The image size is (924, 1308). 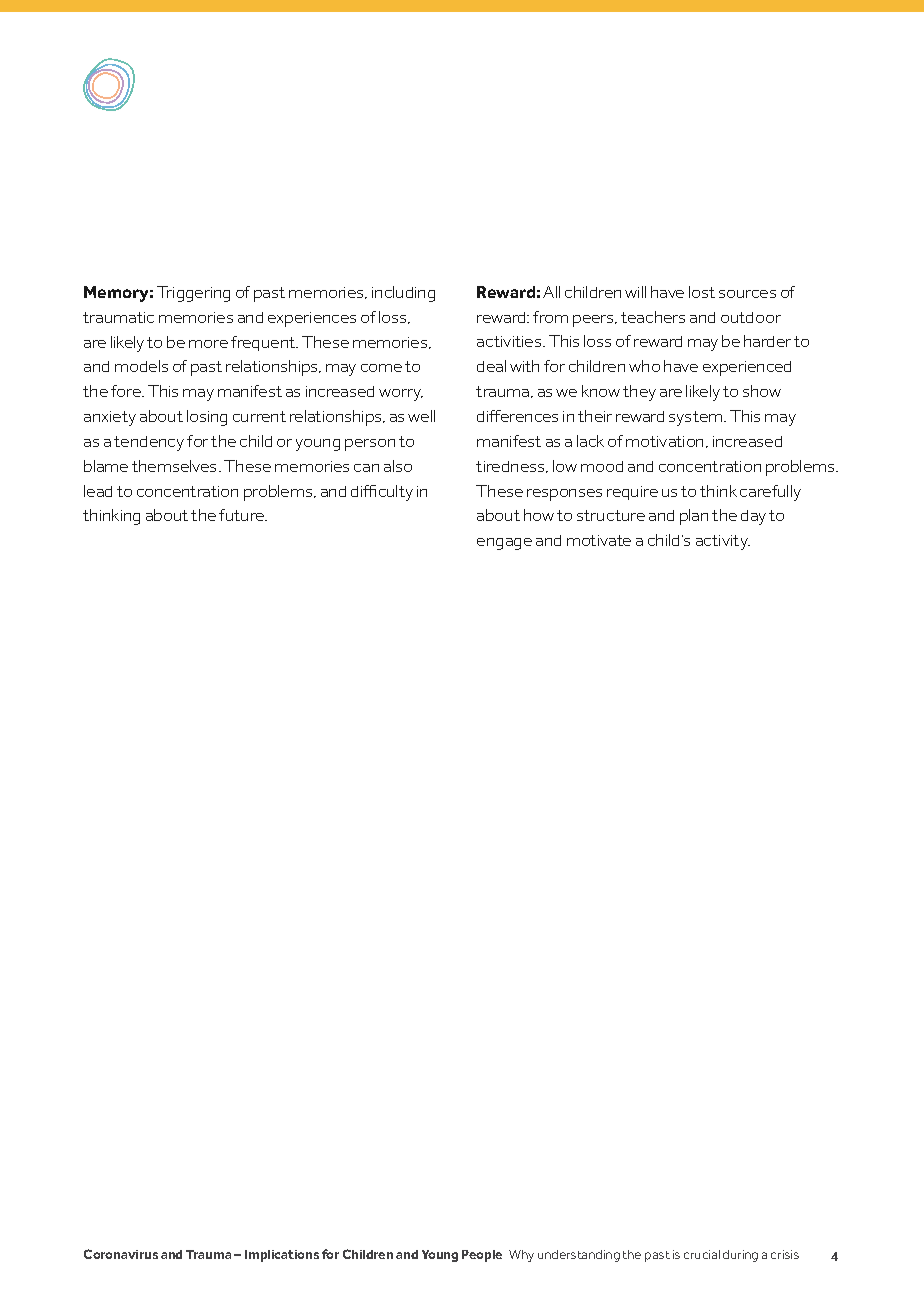 I want to click on People, so click(x=482, y=1256).
